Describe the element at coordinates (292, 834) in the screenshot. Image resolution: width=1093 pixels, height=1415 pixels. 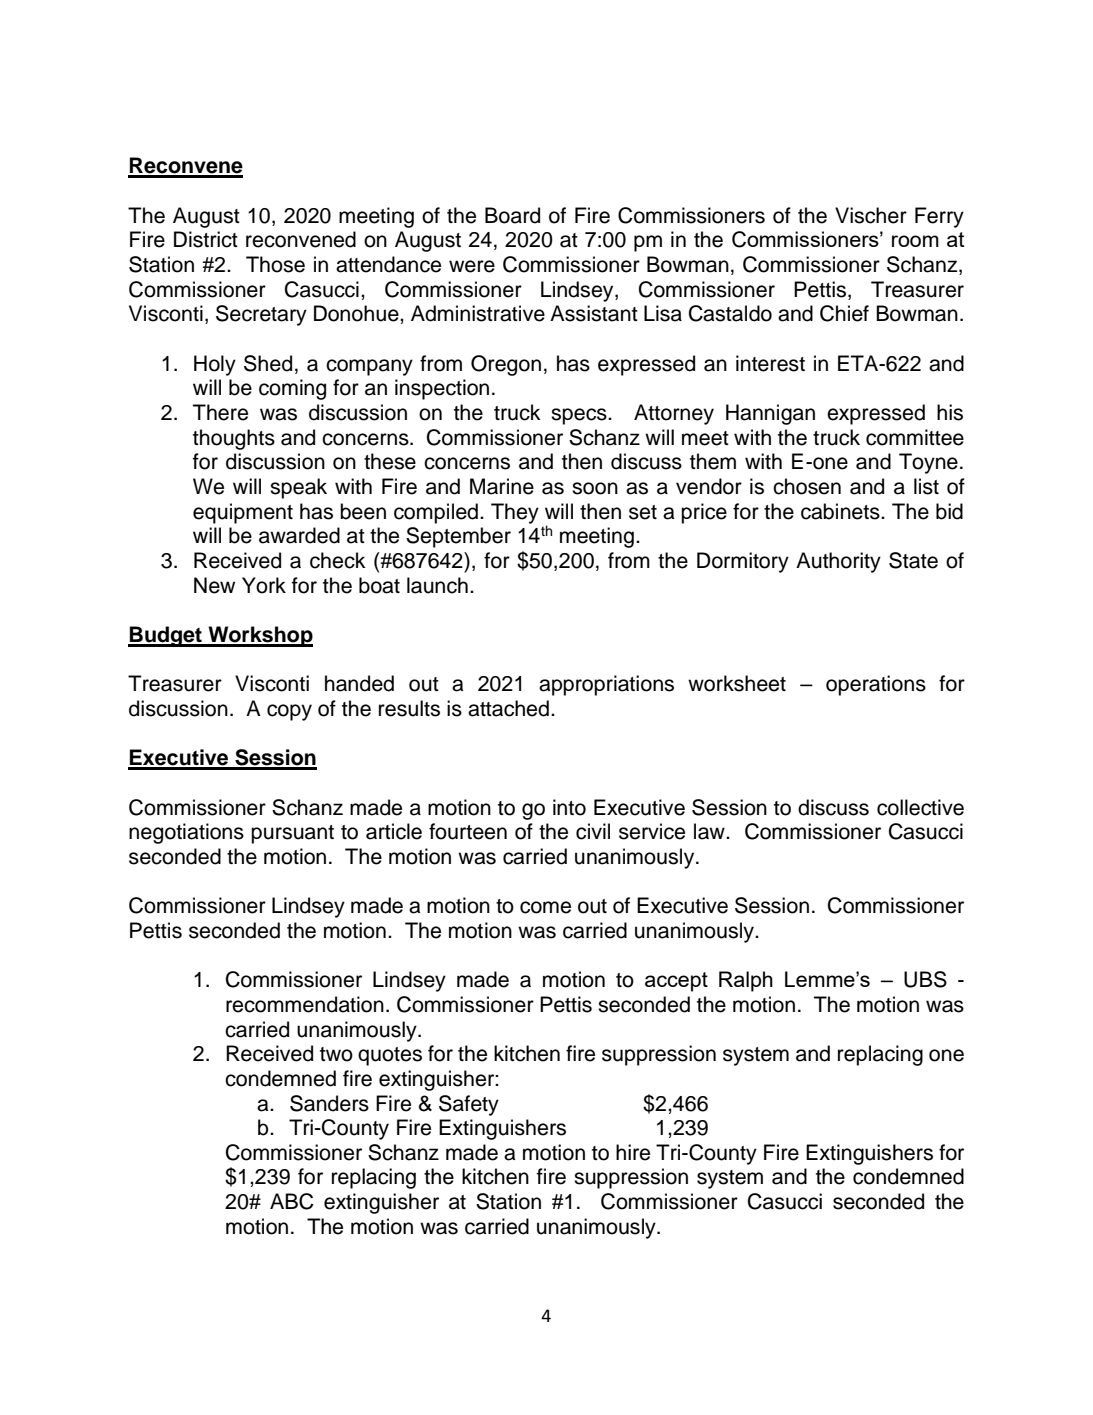
I see `pursuant` at that location.
